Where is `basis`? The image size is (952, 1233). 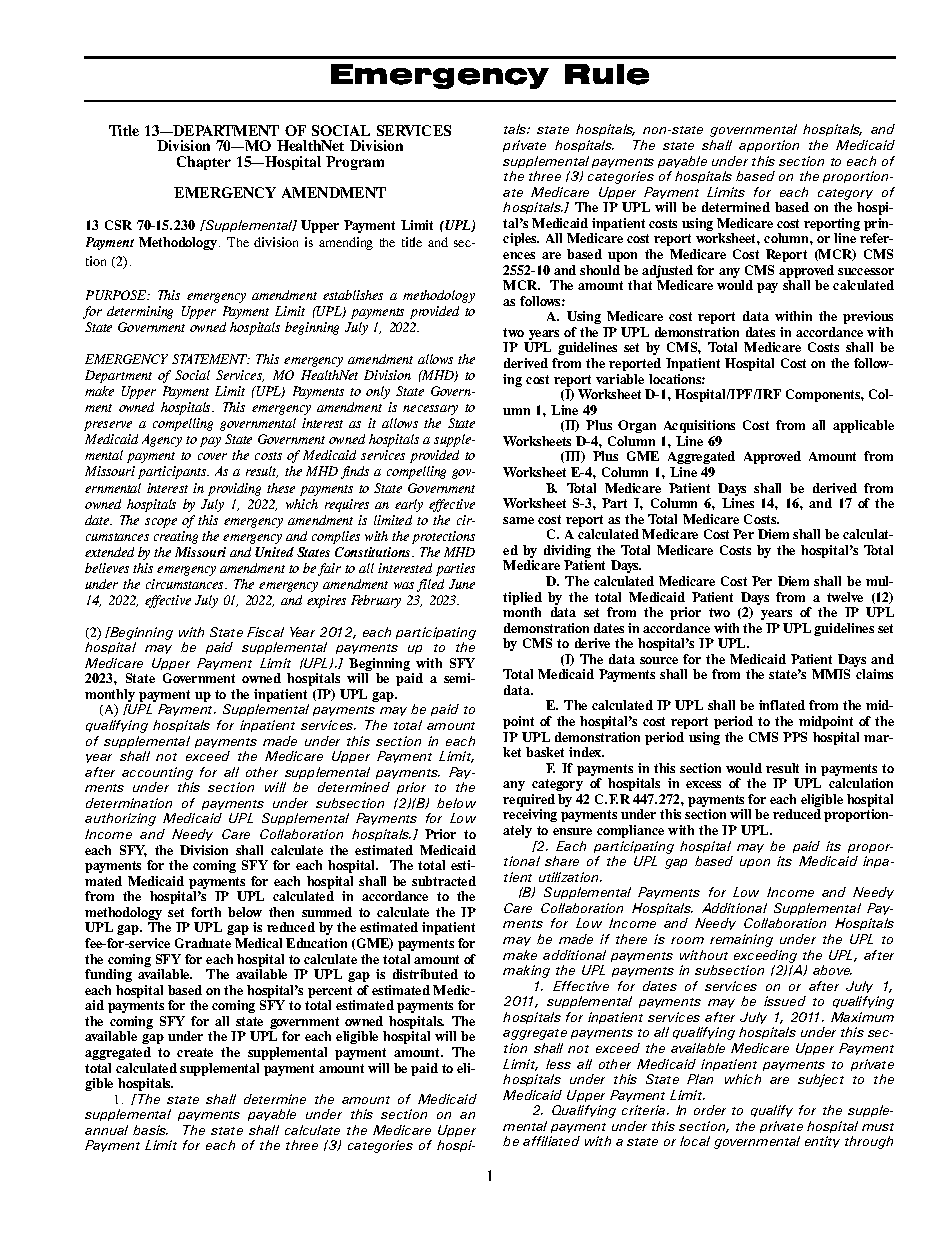
basis is located at coordinates (150, 1130).
